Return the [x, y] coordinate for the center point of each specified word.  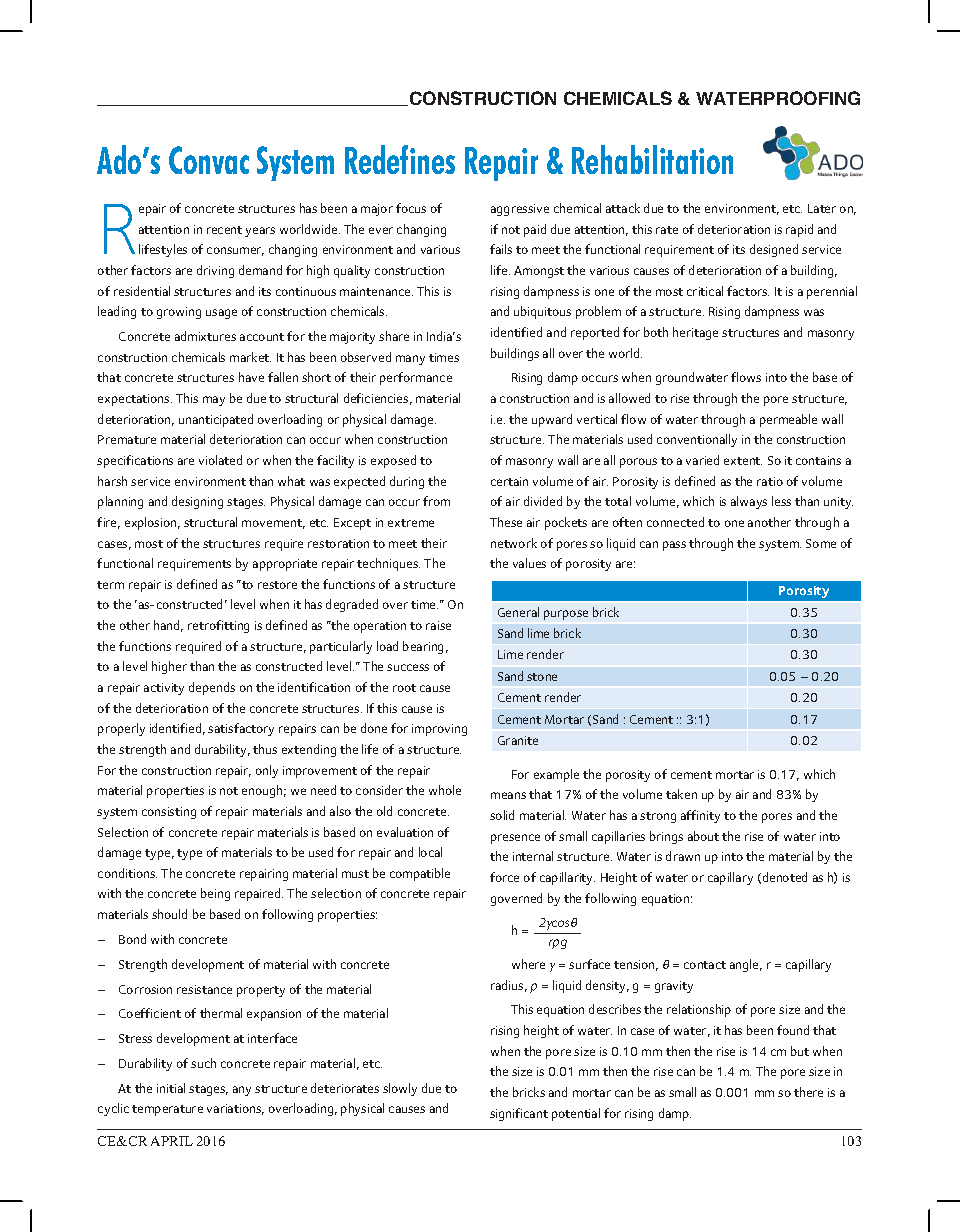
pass [674, 546]
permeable [788, 420]
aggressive [520, 210]
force [504, 877]
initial [171, 1088]
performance [416, 378]
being [215, 894]
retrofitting [218, 626]
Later [822, 208]
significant [519, 1114]
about [703, 836]
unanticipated [216, 420]
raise [438, 625]
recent [224, 230]
